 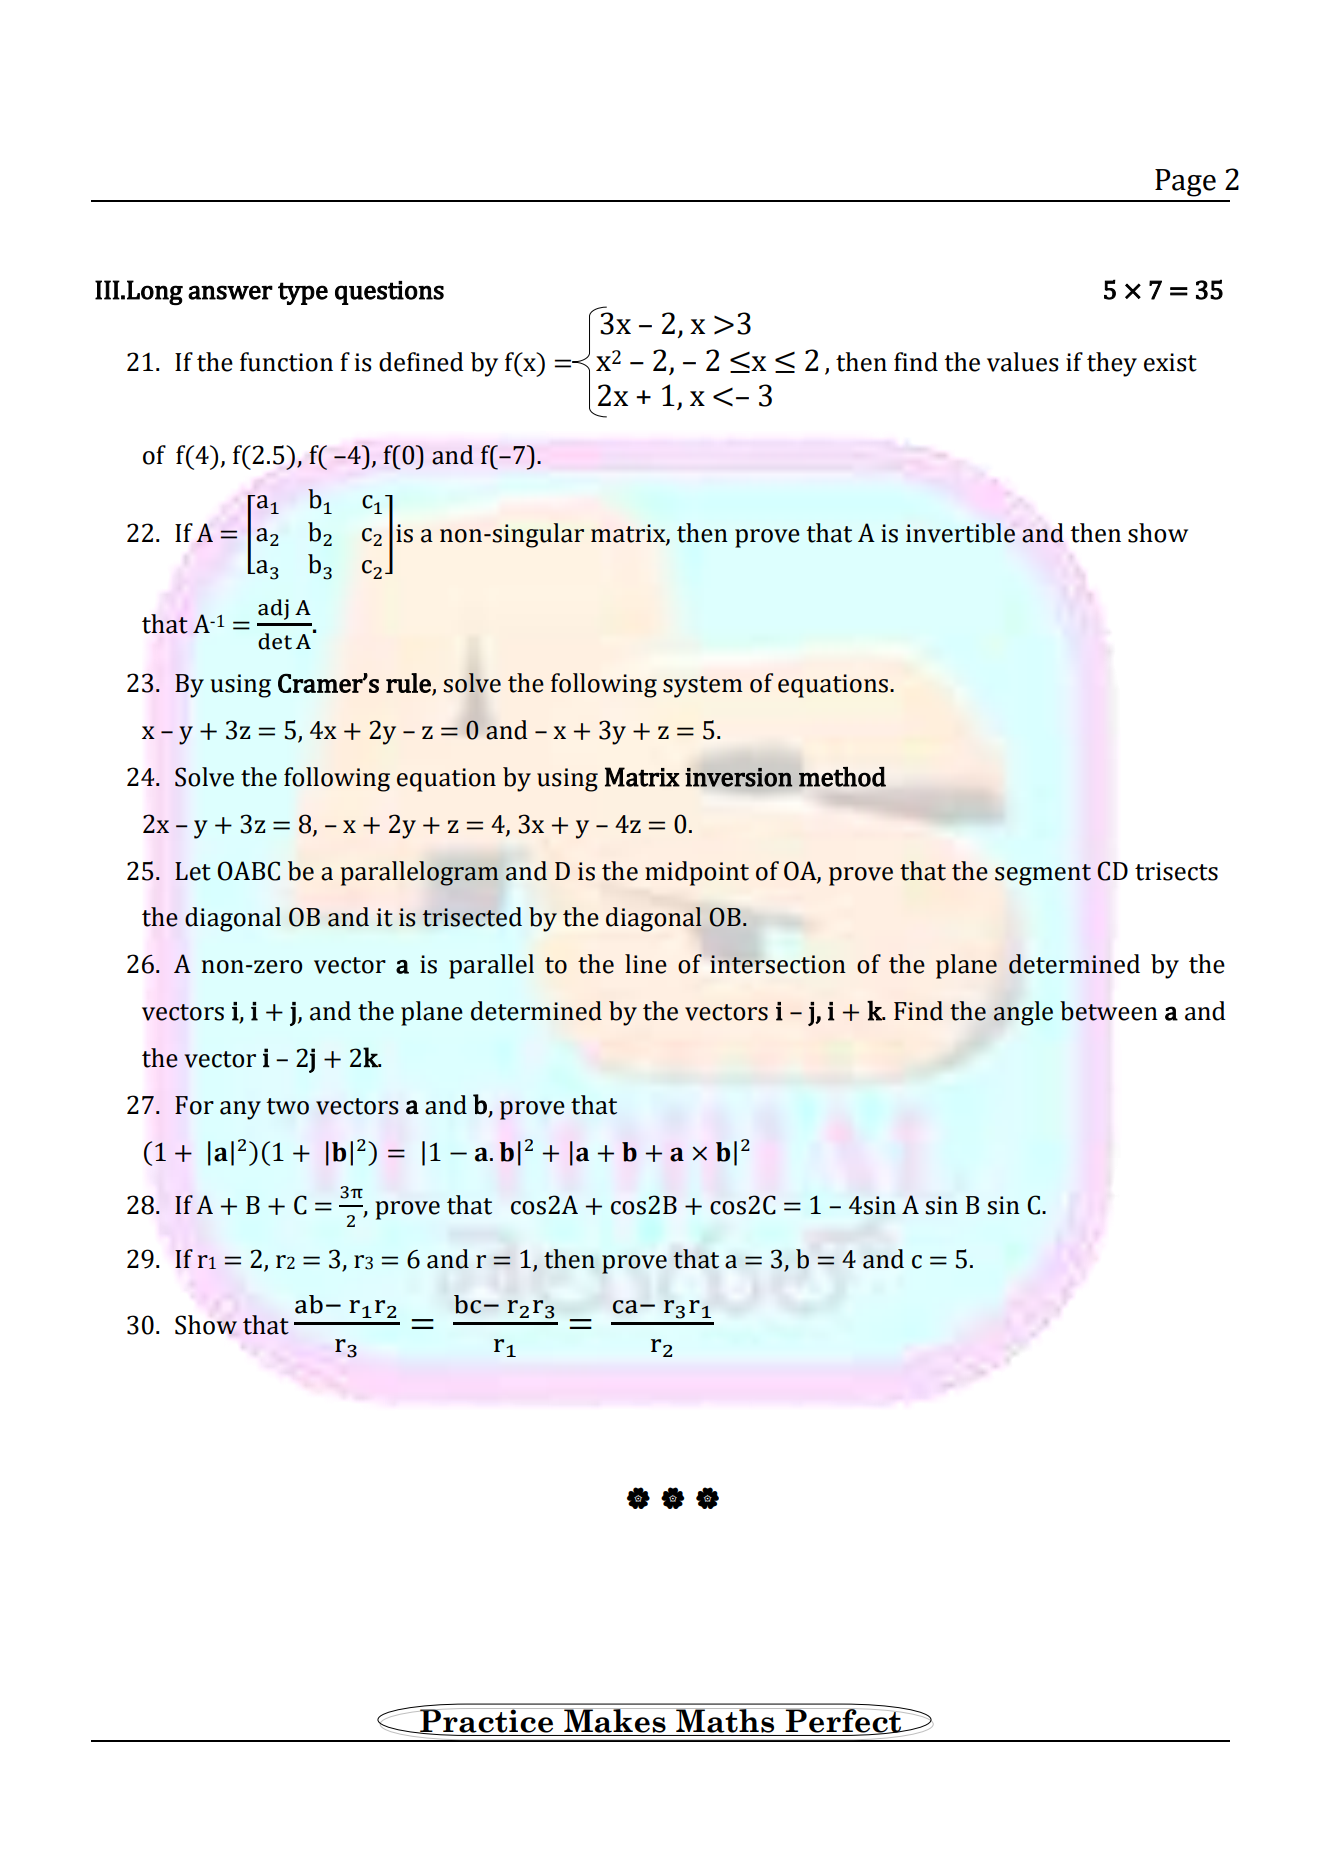 I want to click on rule, so click(x=409, y=684).
